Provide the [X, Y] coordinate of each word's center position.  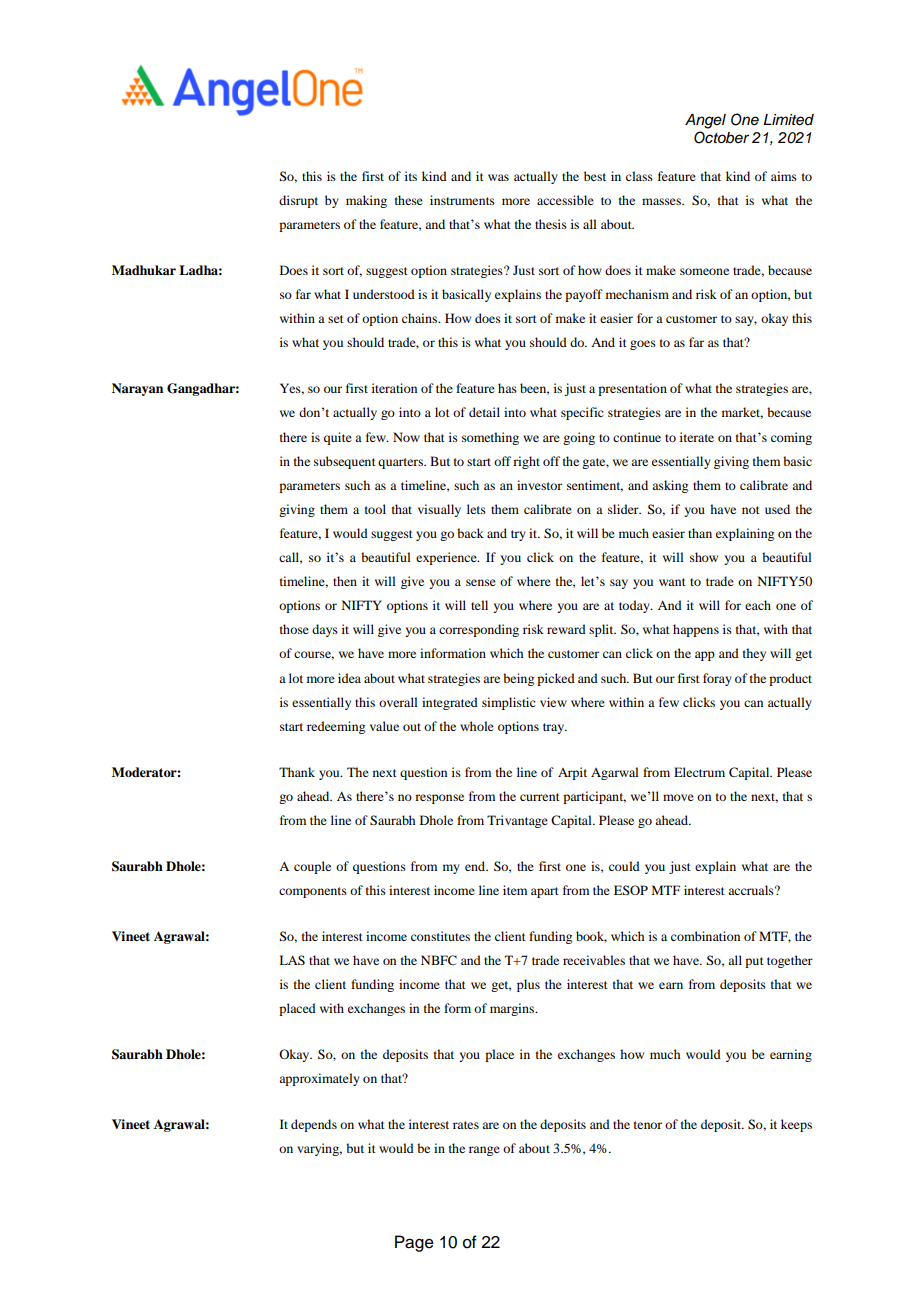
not [751, 510]
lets [476, 509]
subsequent [345, 462]
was [498, 177]
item [515, 890]
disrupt [298, 201]
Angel [705, 121]
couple [312, 867]
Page [414, 1243]
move [678, 797]
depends [314, 1125]
